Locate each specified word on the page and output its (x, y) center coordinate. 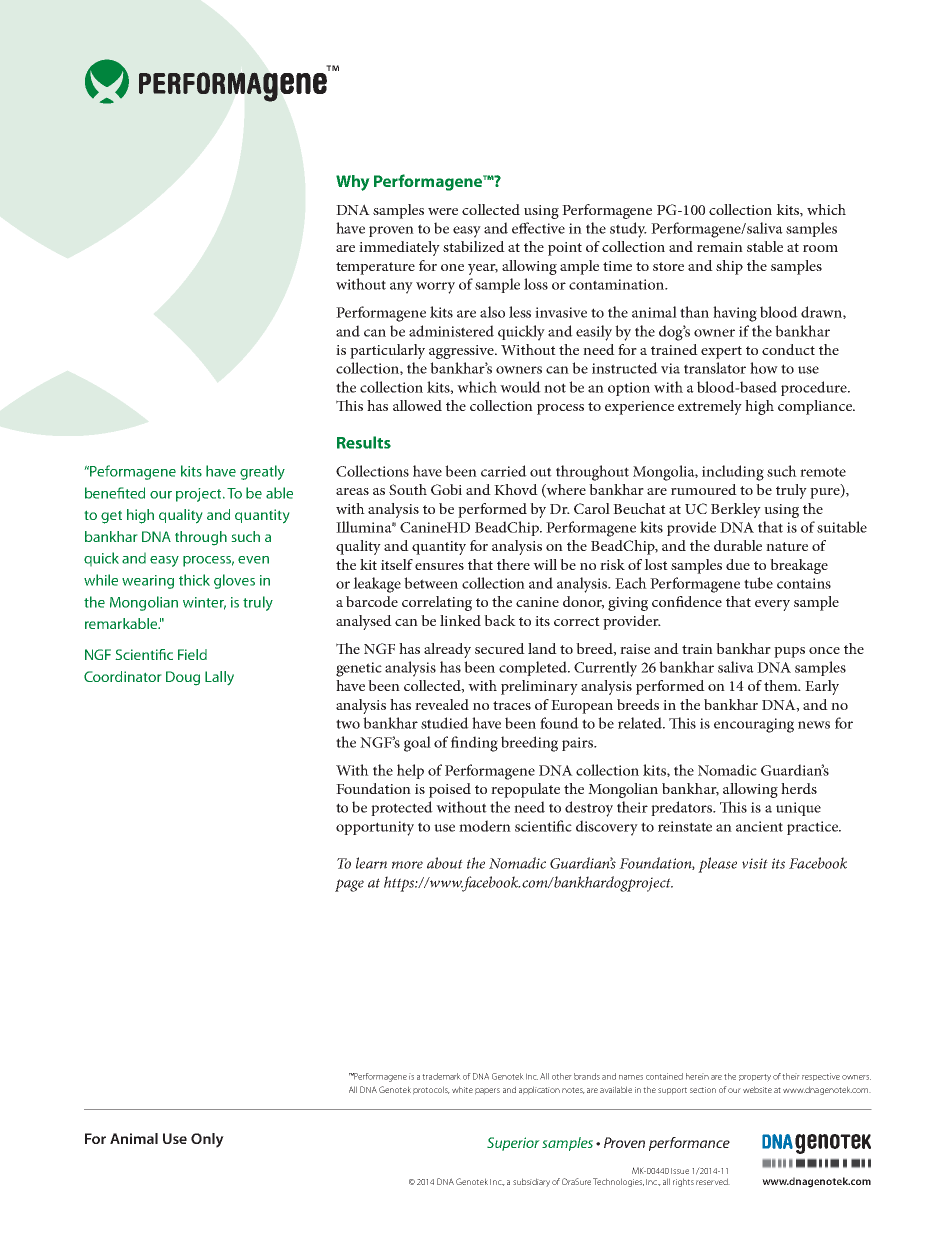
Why (352, 183)
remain (720, 247)
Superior (513, 1144)
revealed (442, 704)
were (443, 211)
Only (207, 1140)
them (782, 685)
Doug (183, 678)
